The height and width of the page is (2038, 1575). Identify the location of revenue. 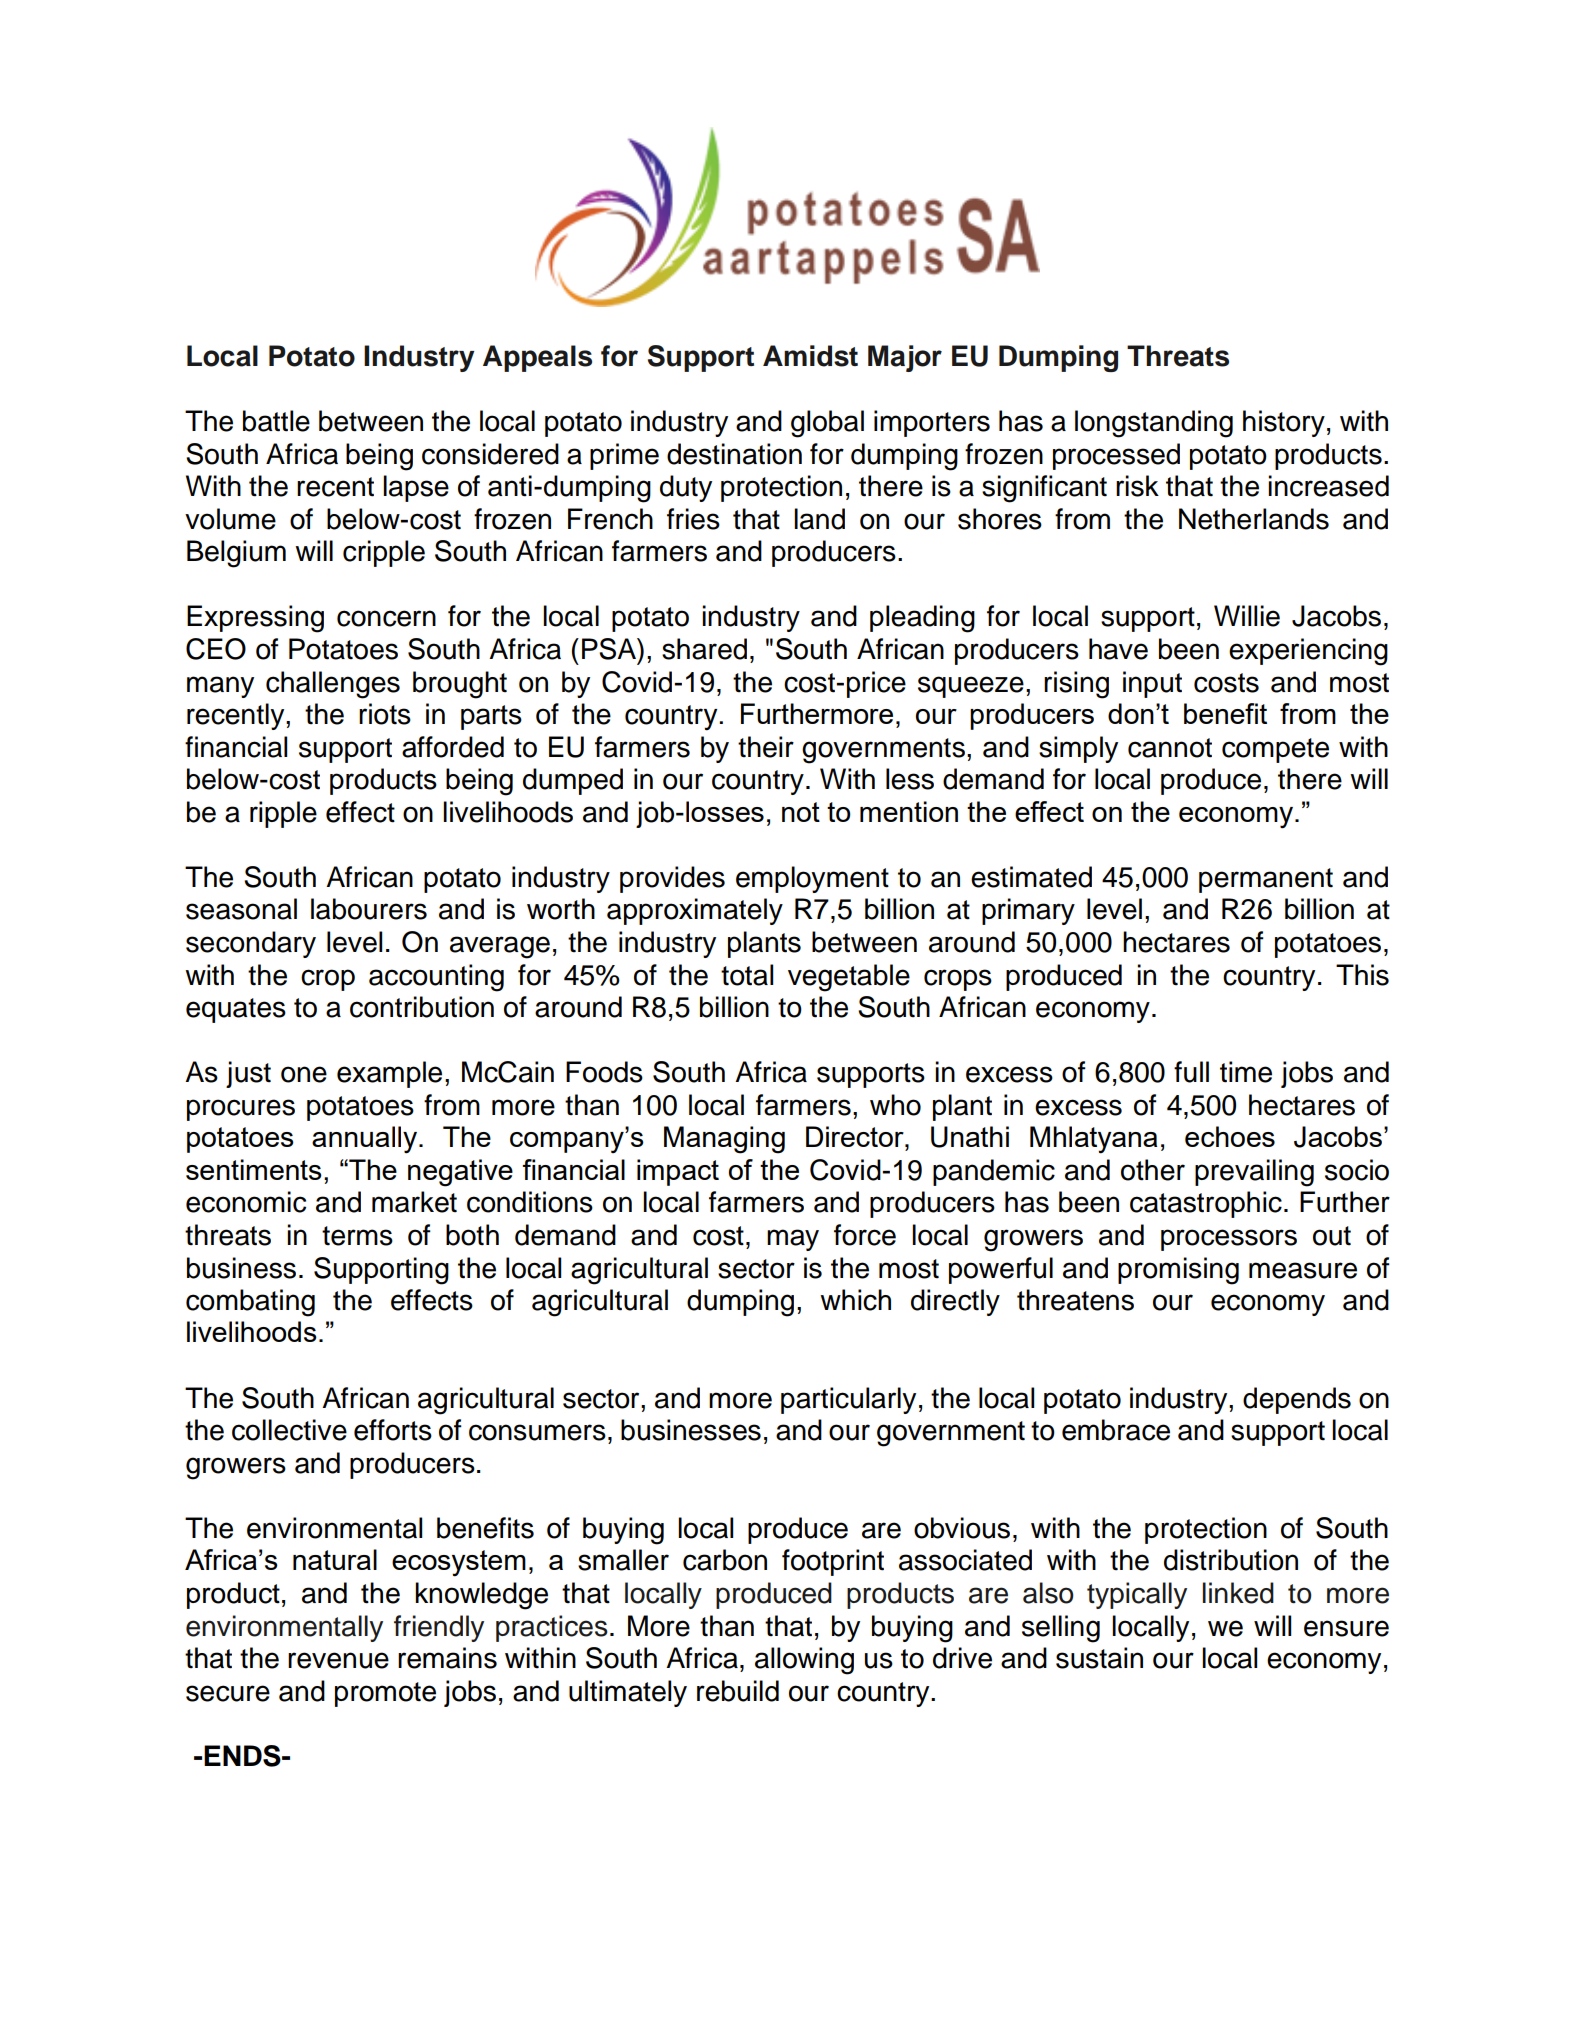
(338, 1660).
